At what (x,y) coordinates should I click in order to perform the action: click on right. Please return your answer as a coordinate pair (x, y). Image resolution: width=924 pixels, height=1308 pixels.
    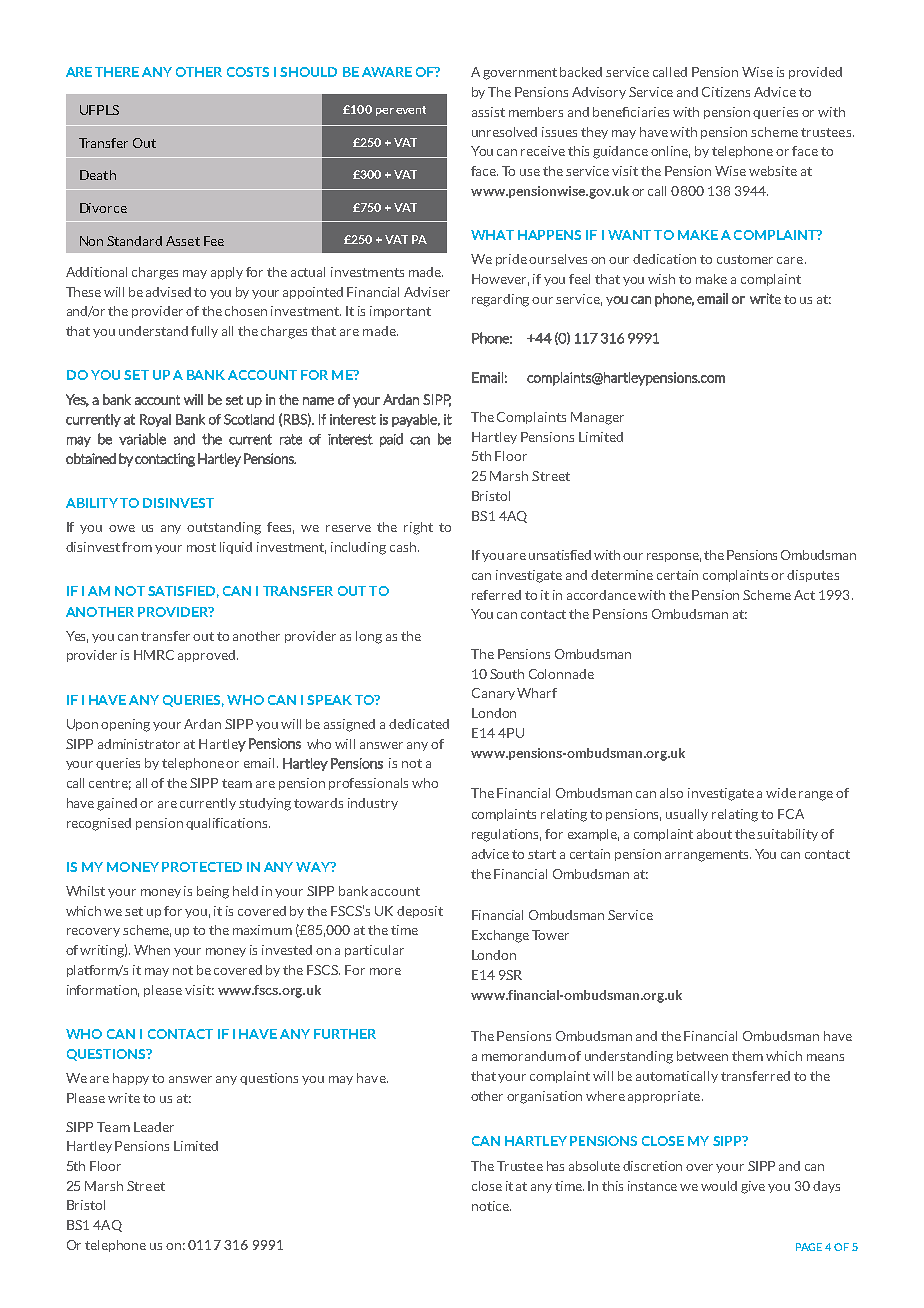
    Looking at the image, I should click on (418, 528).
